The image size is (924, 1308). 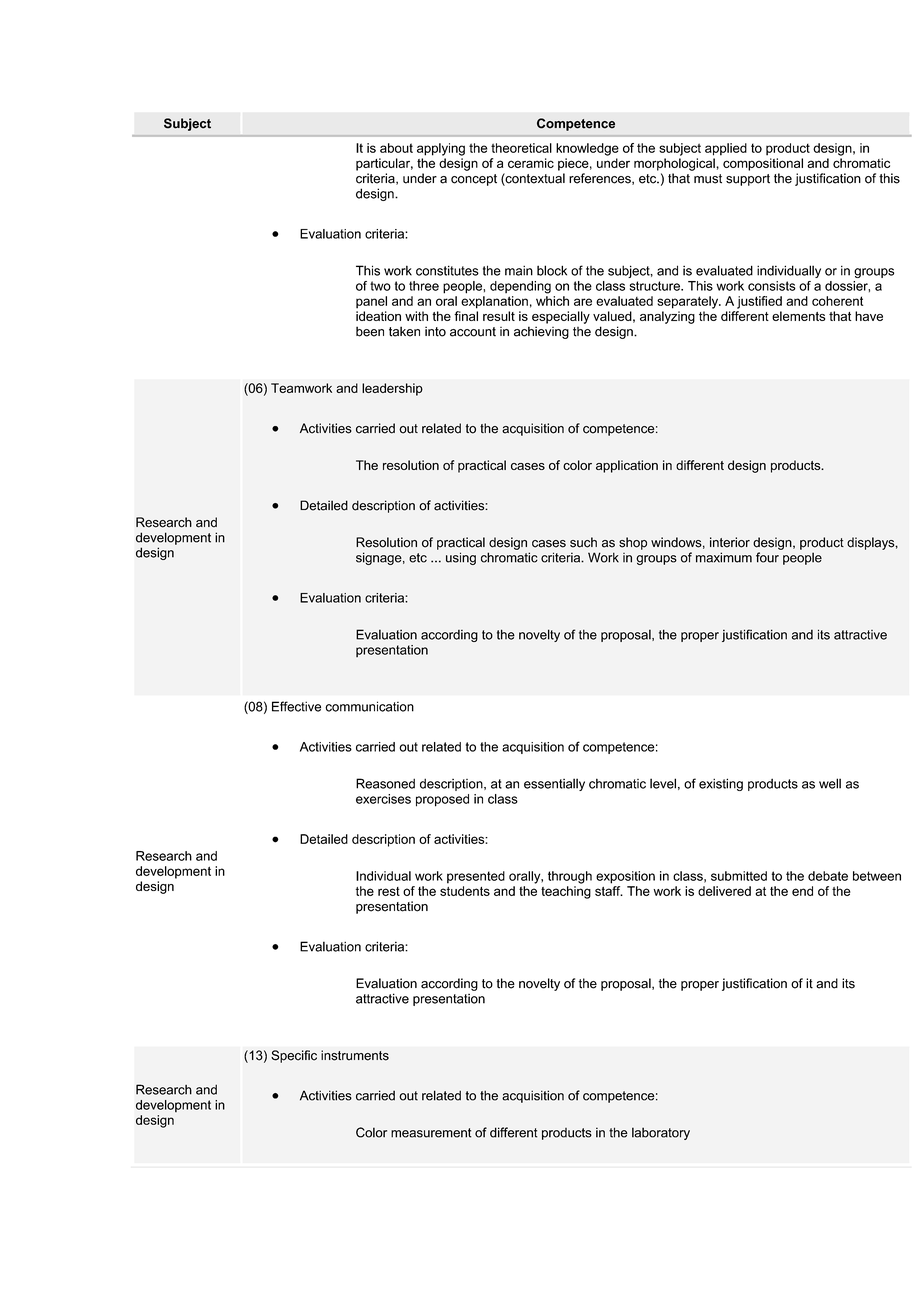 What do you see at coordinates (392, 389) in the screenshot?
I see `leadership` at bounding box center [392, 389].
